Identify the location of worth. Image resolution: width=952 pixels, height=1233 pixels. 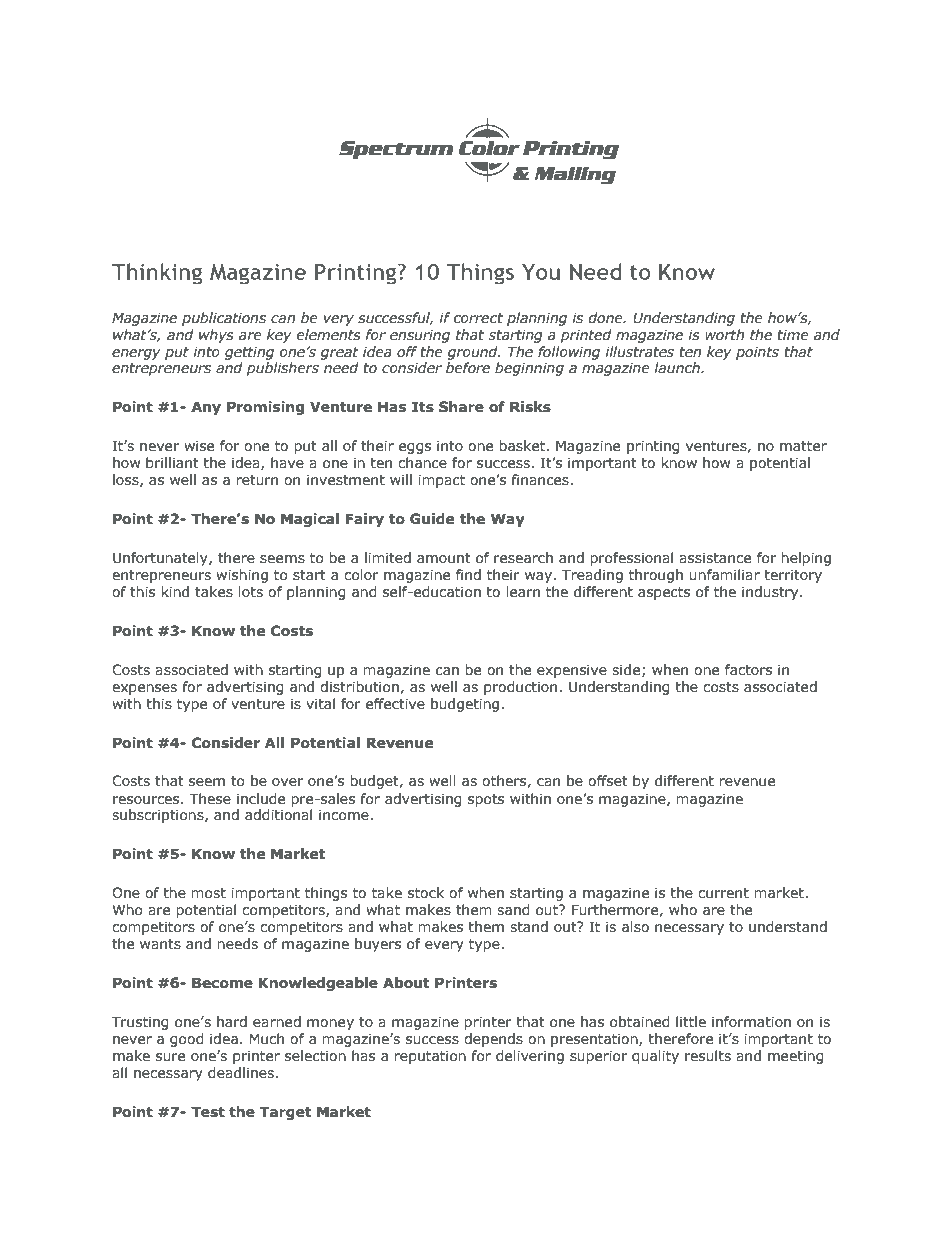
(724, 334).
